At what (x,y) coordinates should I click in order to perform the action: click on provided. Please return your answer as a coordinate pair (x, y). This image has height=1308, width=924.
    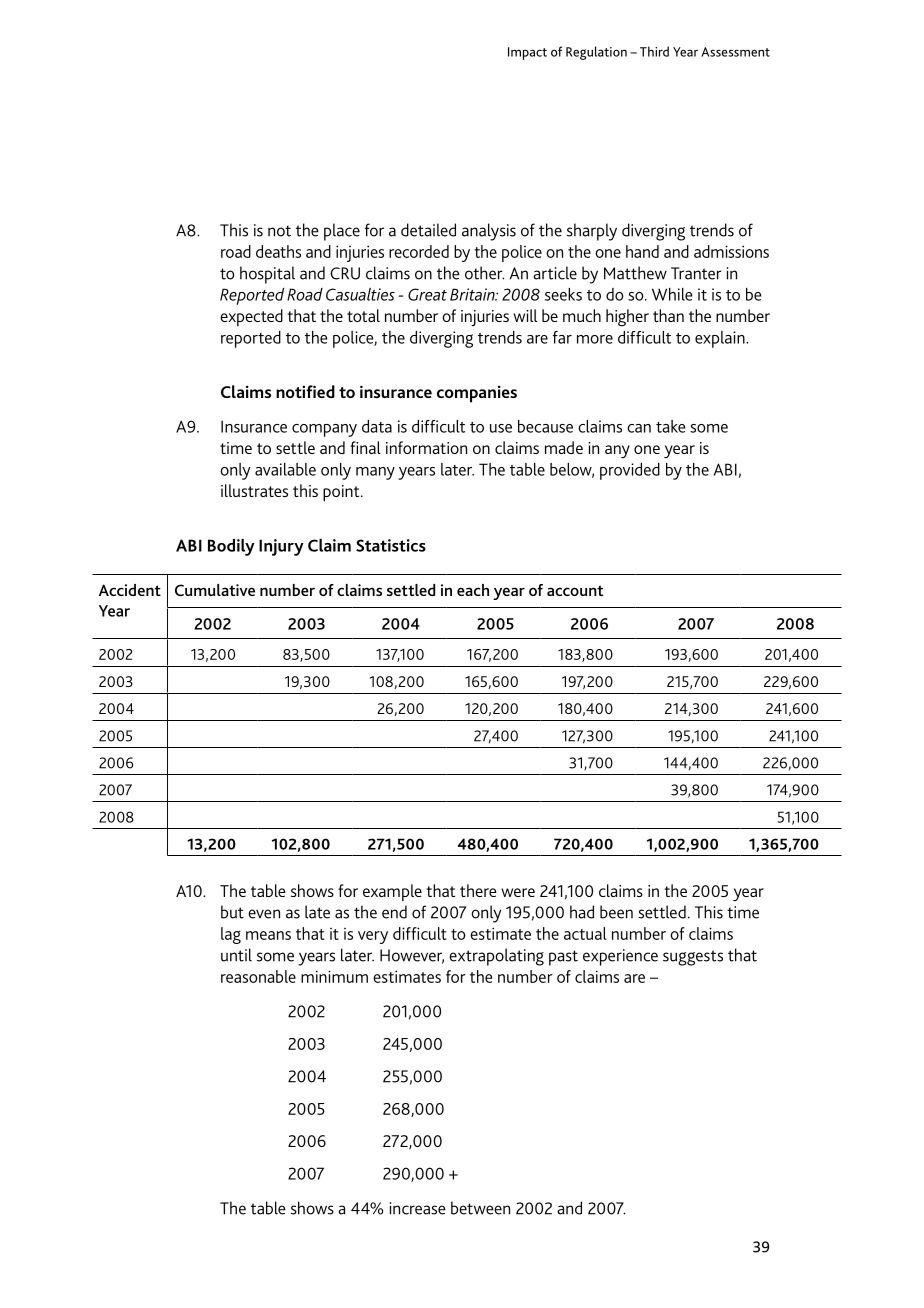
    Looking at the image, I should click on (630, 471).
